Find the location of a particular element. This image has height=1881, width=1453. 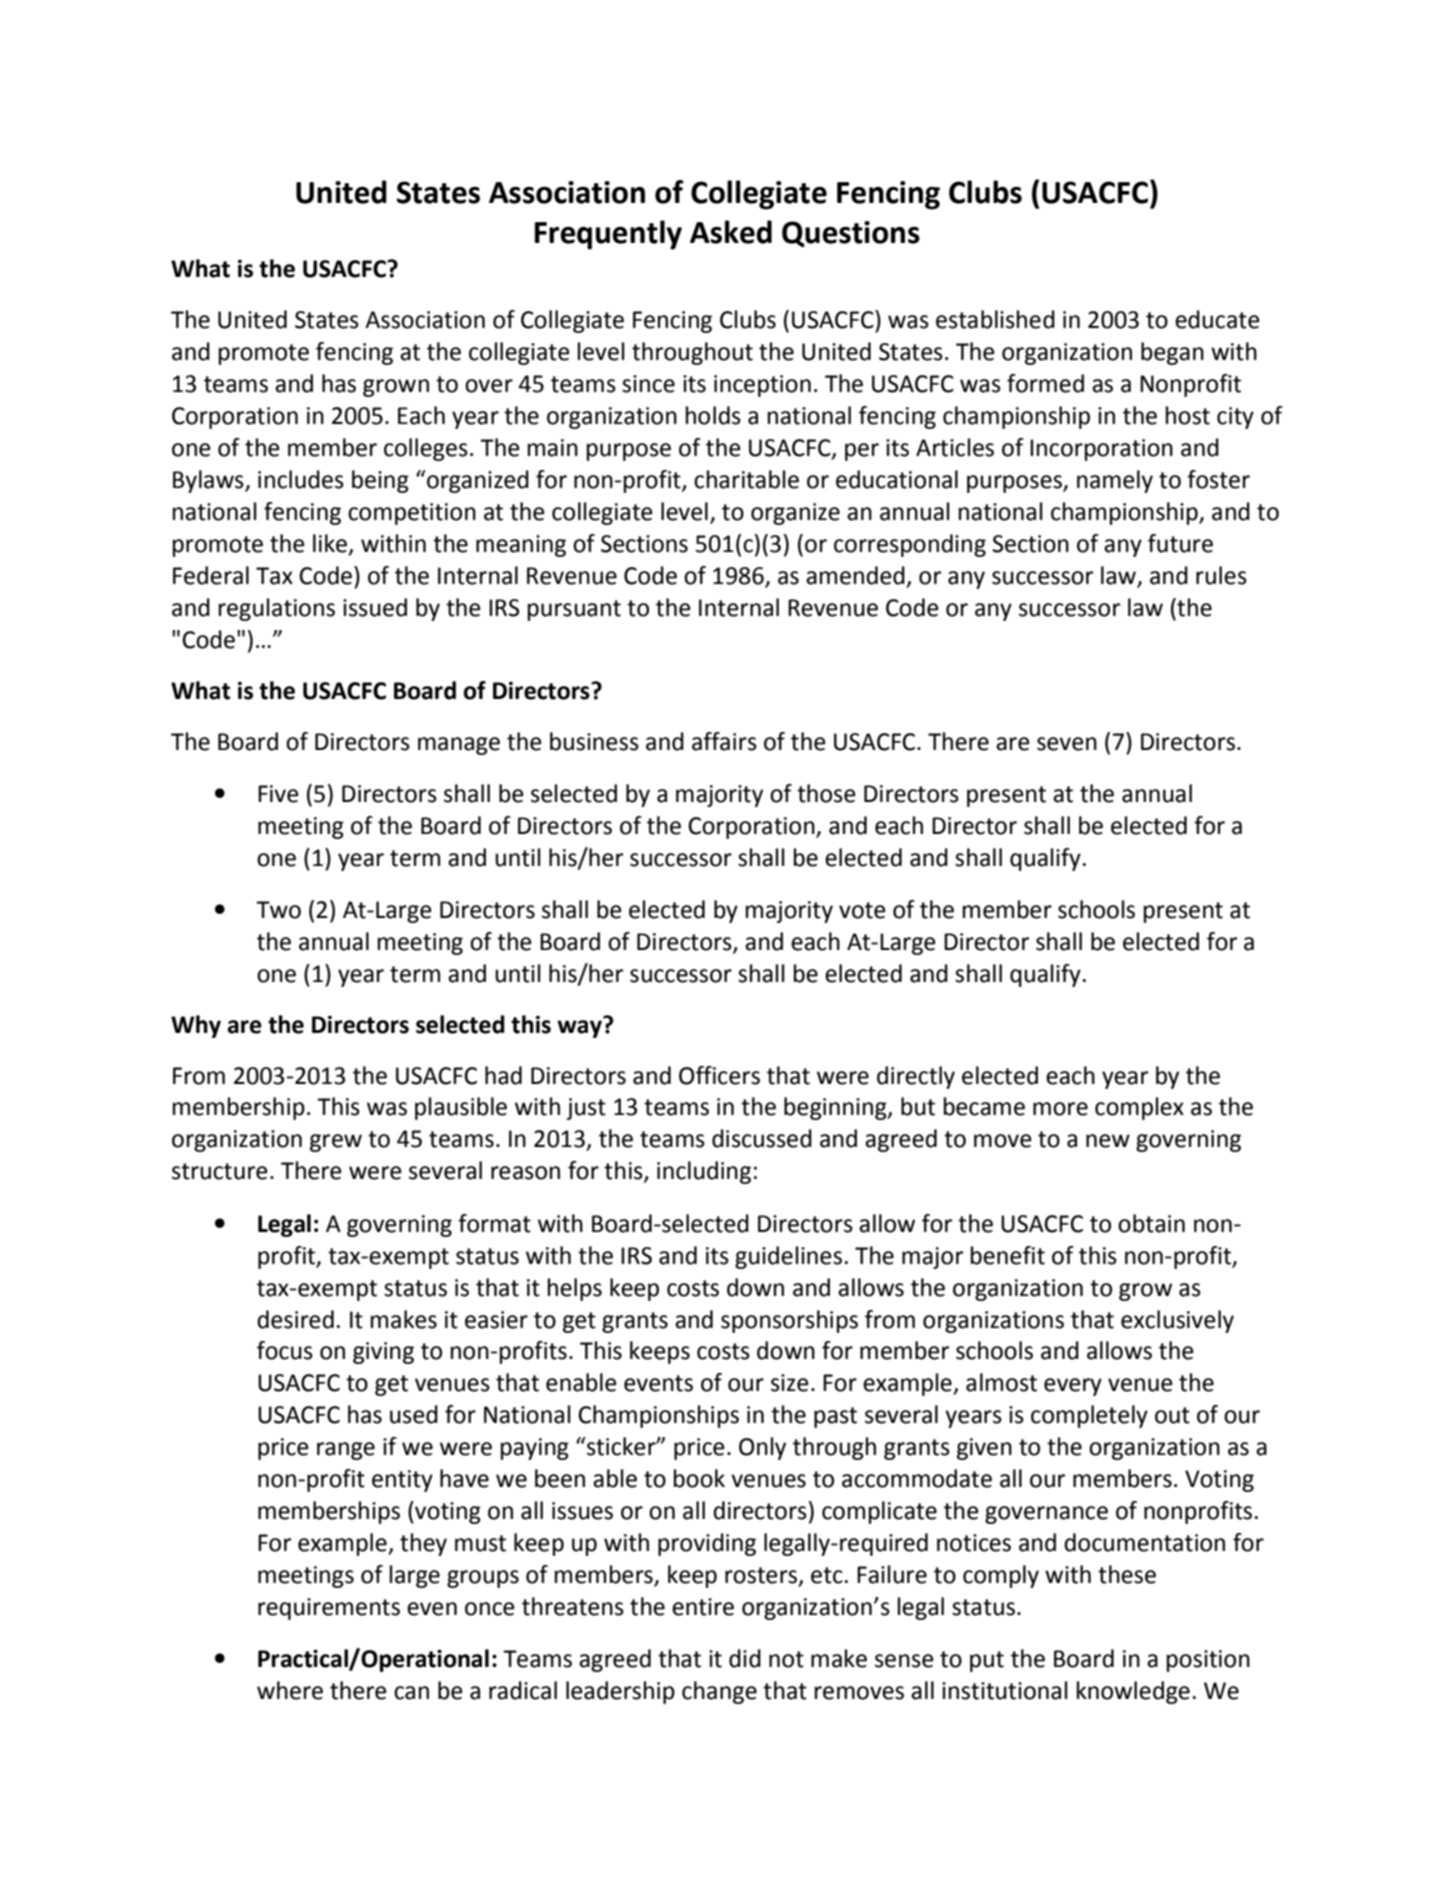

amended is located at coordinates (855, 575).
